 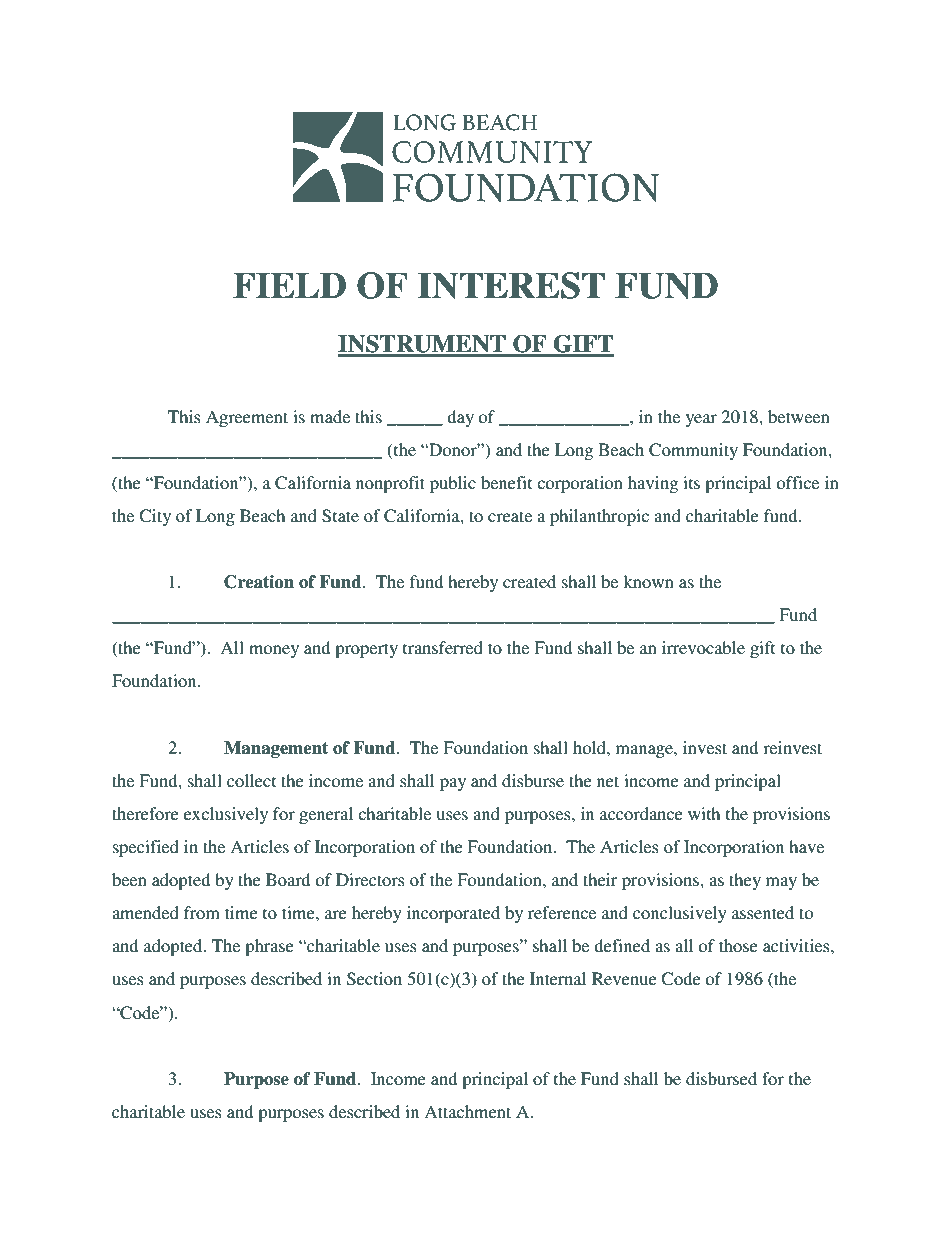 What do you see at coordinates (745, 881) in the document?
I see `they` at bounding box center [745, 881].
